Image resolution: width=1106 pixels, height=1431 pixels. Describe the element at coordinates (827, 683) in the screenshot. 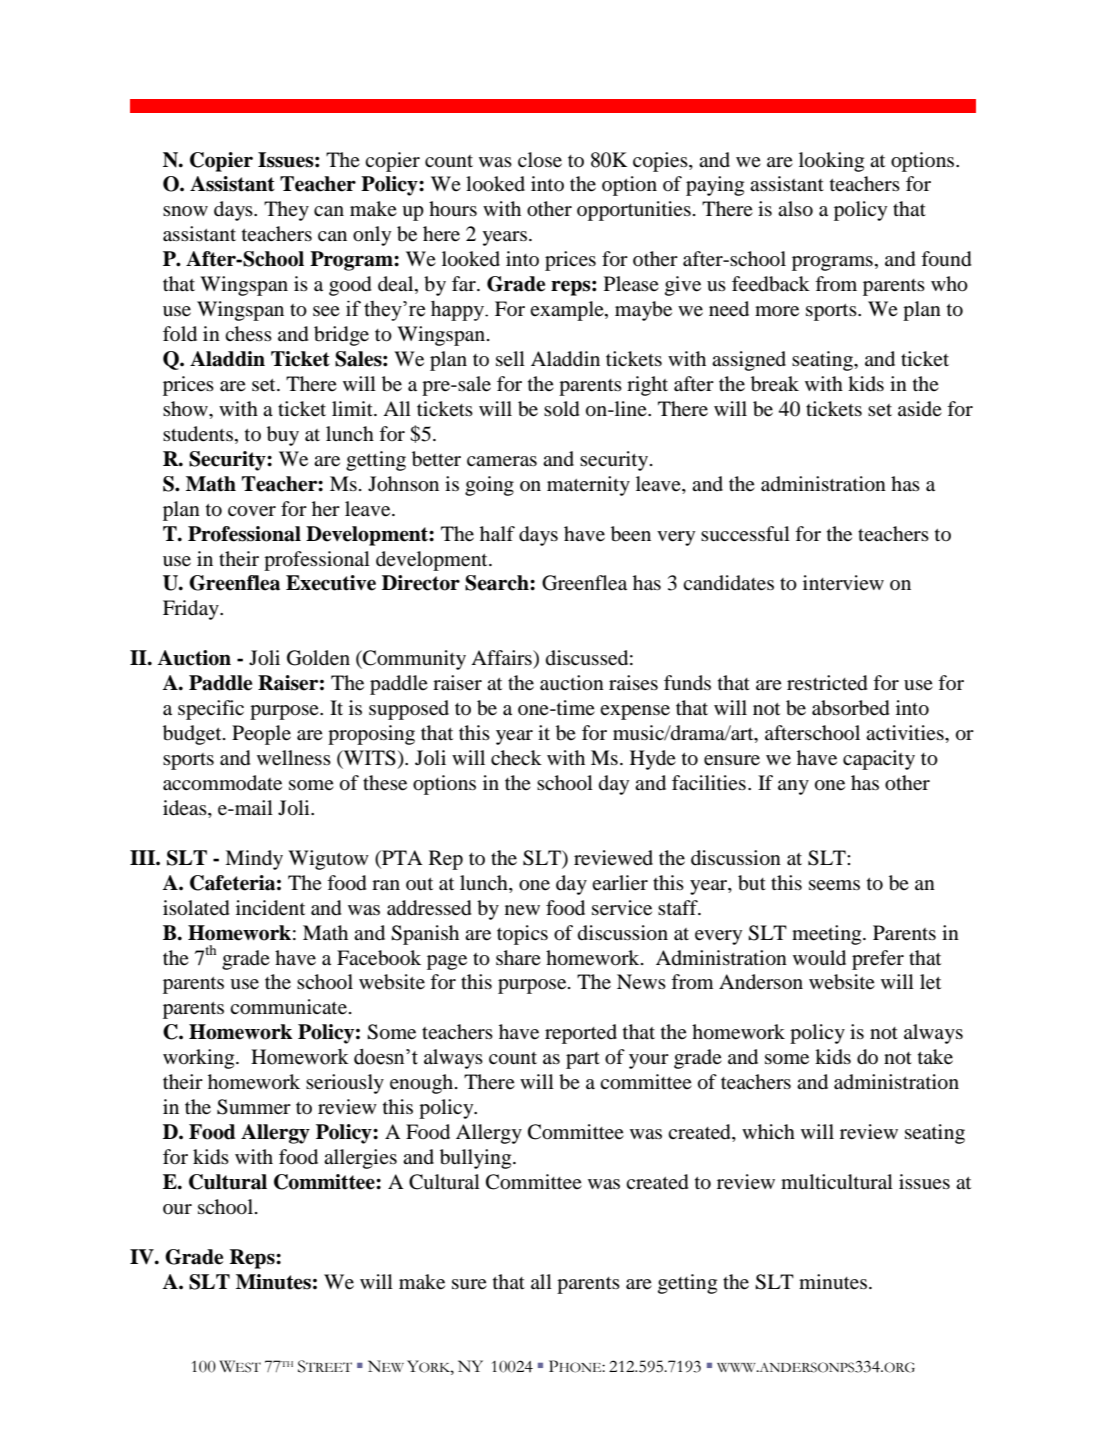

I see `restricted` at that location.
